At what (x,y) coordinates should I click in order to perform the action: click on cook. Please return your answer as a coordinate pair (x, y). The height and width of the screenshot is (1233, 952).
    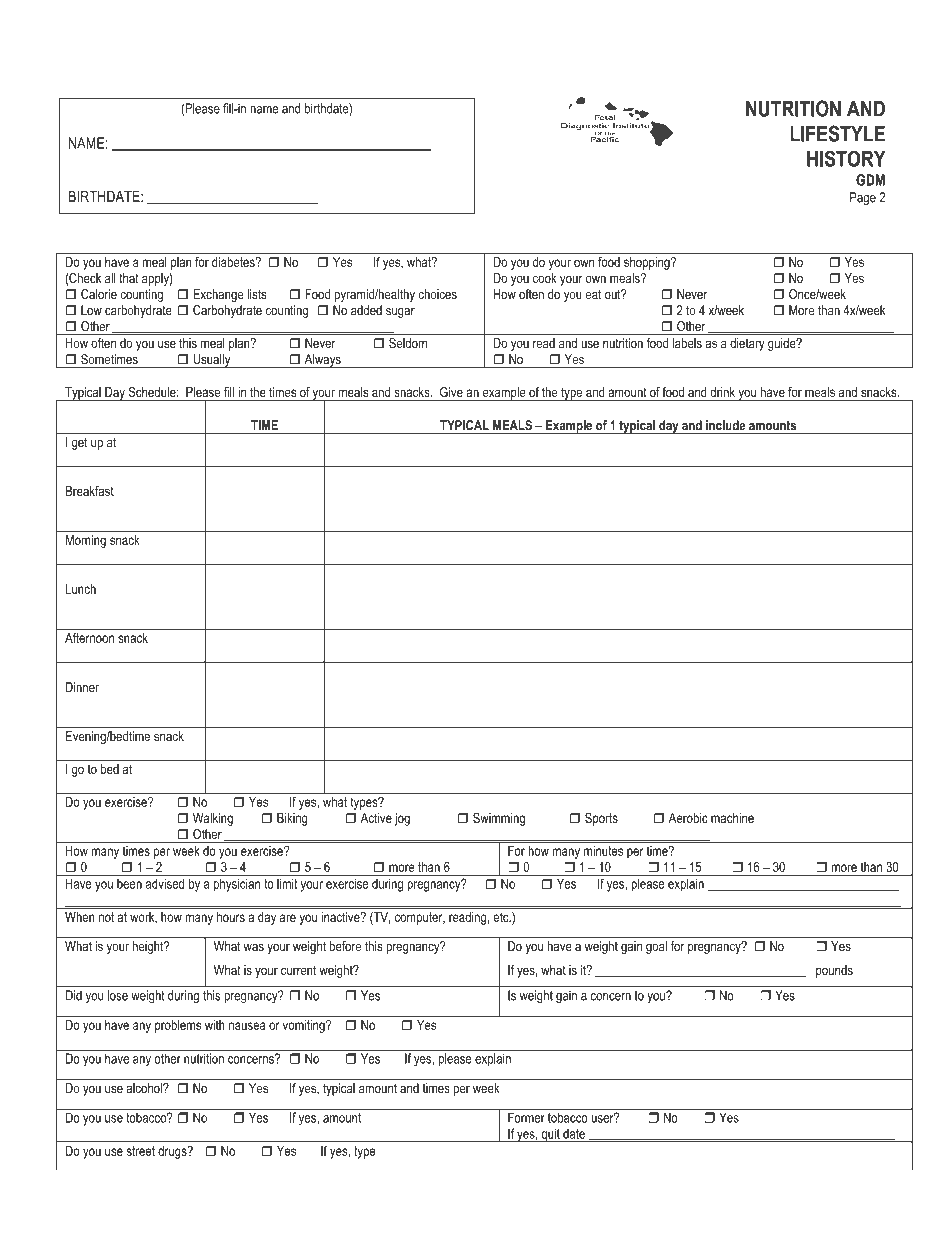
    Looking at the image, I should click on (545, 278).
